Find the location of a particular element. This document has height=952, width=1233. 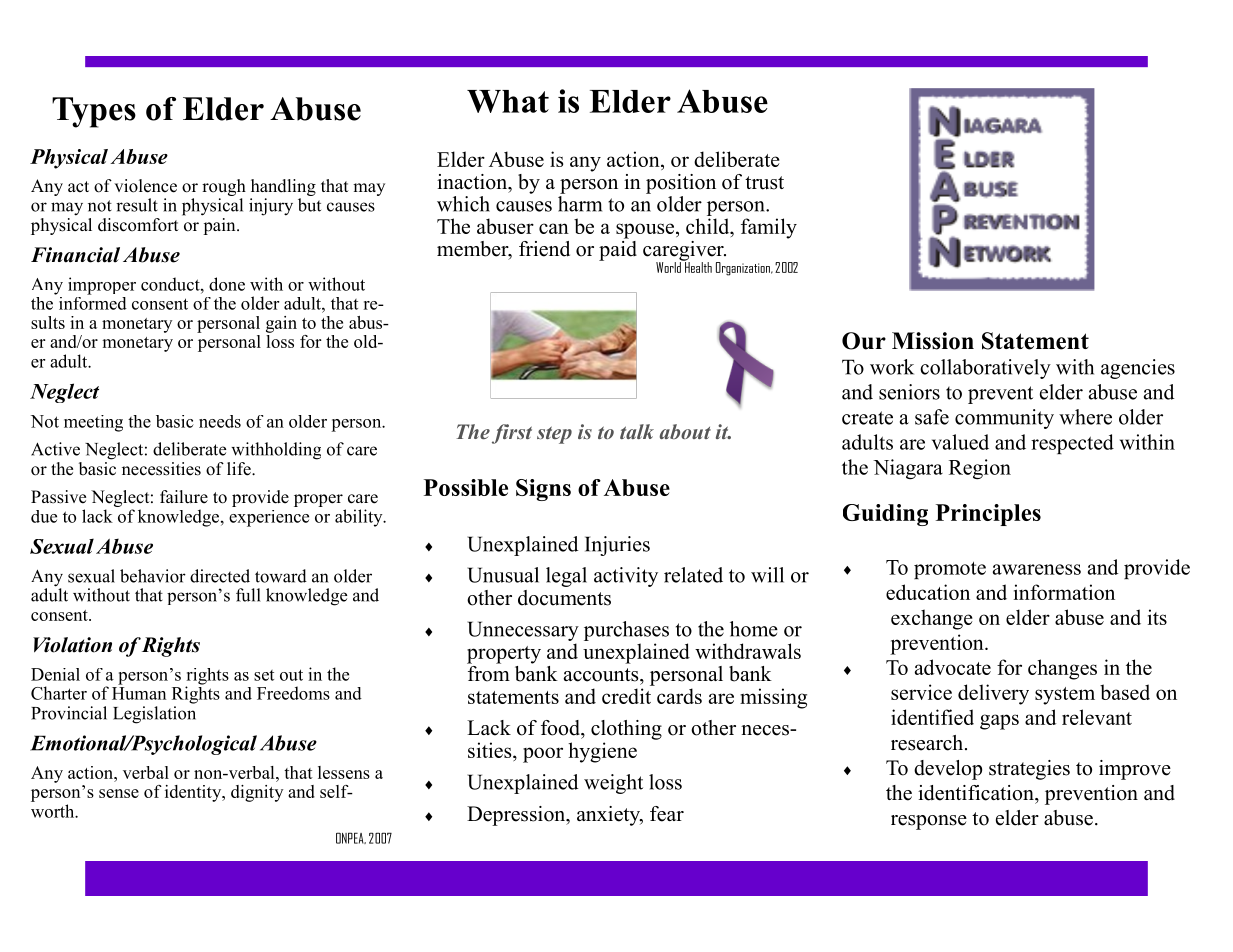

sense is located at coordinates (119, 793).
